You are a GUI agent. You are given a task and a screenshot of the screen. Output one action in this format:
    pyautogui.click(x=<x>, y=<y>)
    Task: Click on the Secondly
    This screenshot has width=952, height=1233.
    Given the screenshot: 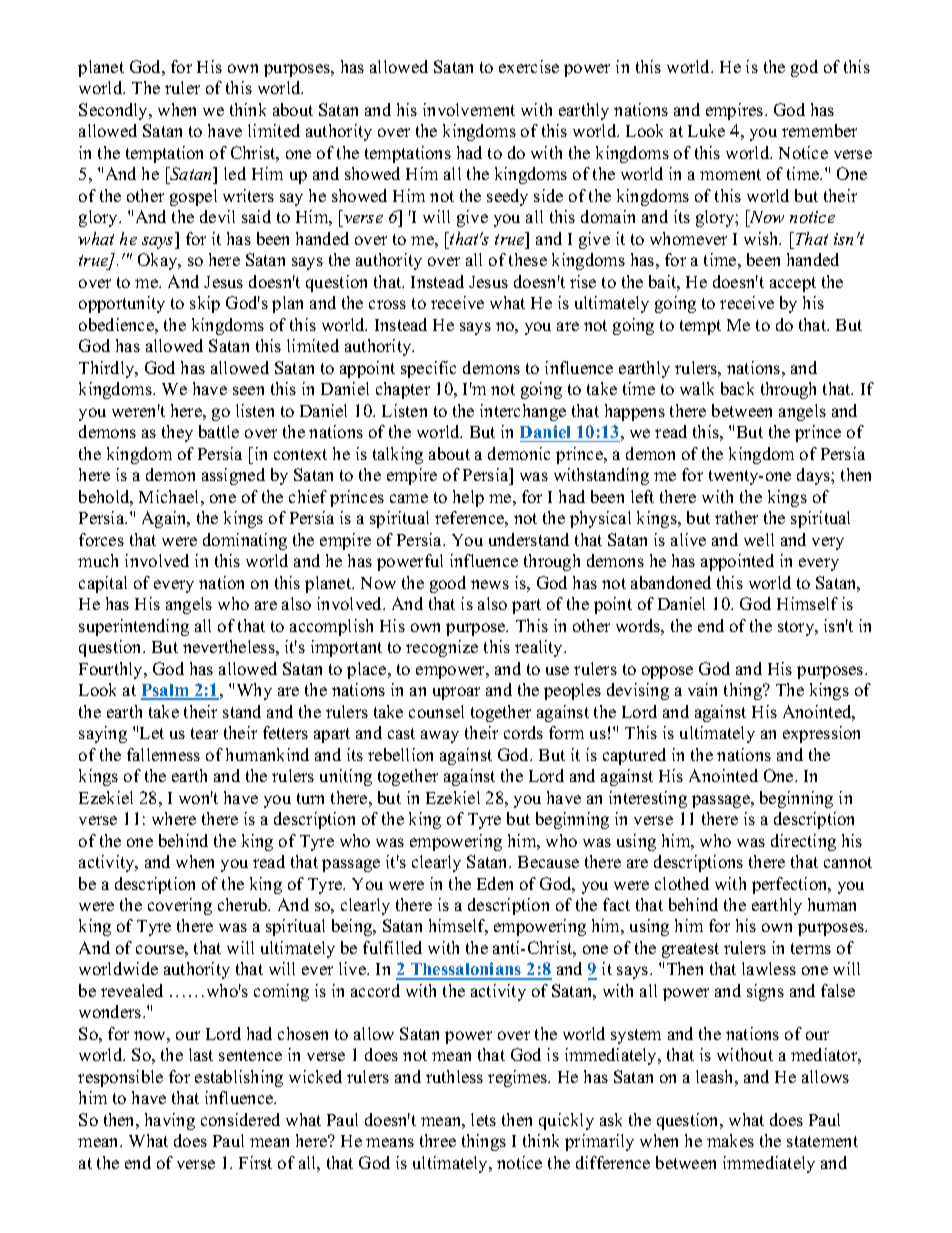 What is the action you would take?
    pyautogui.click(x=115, y=111)
